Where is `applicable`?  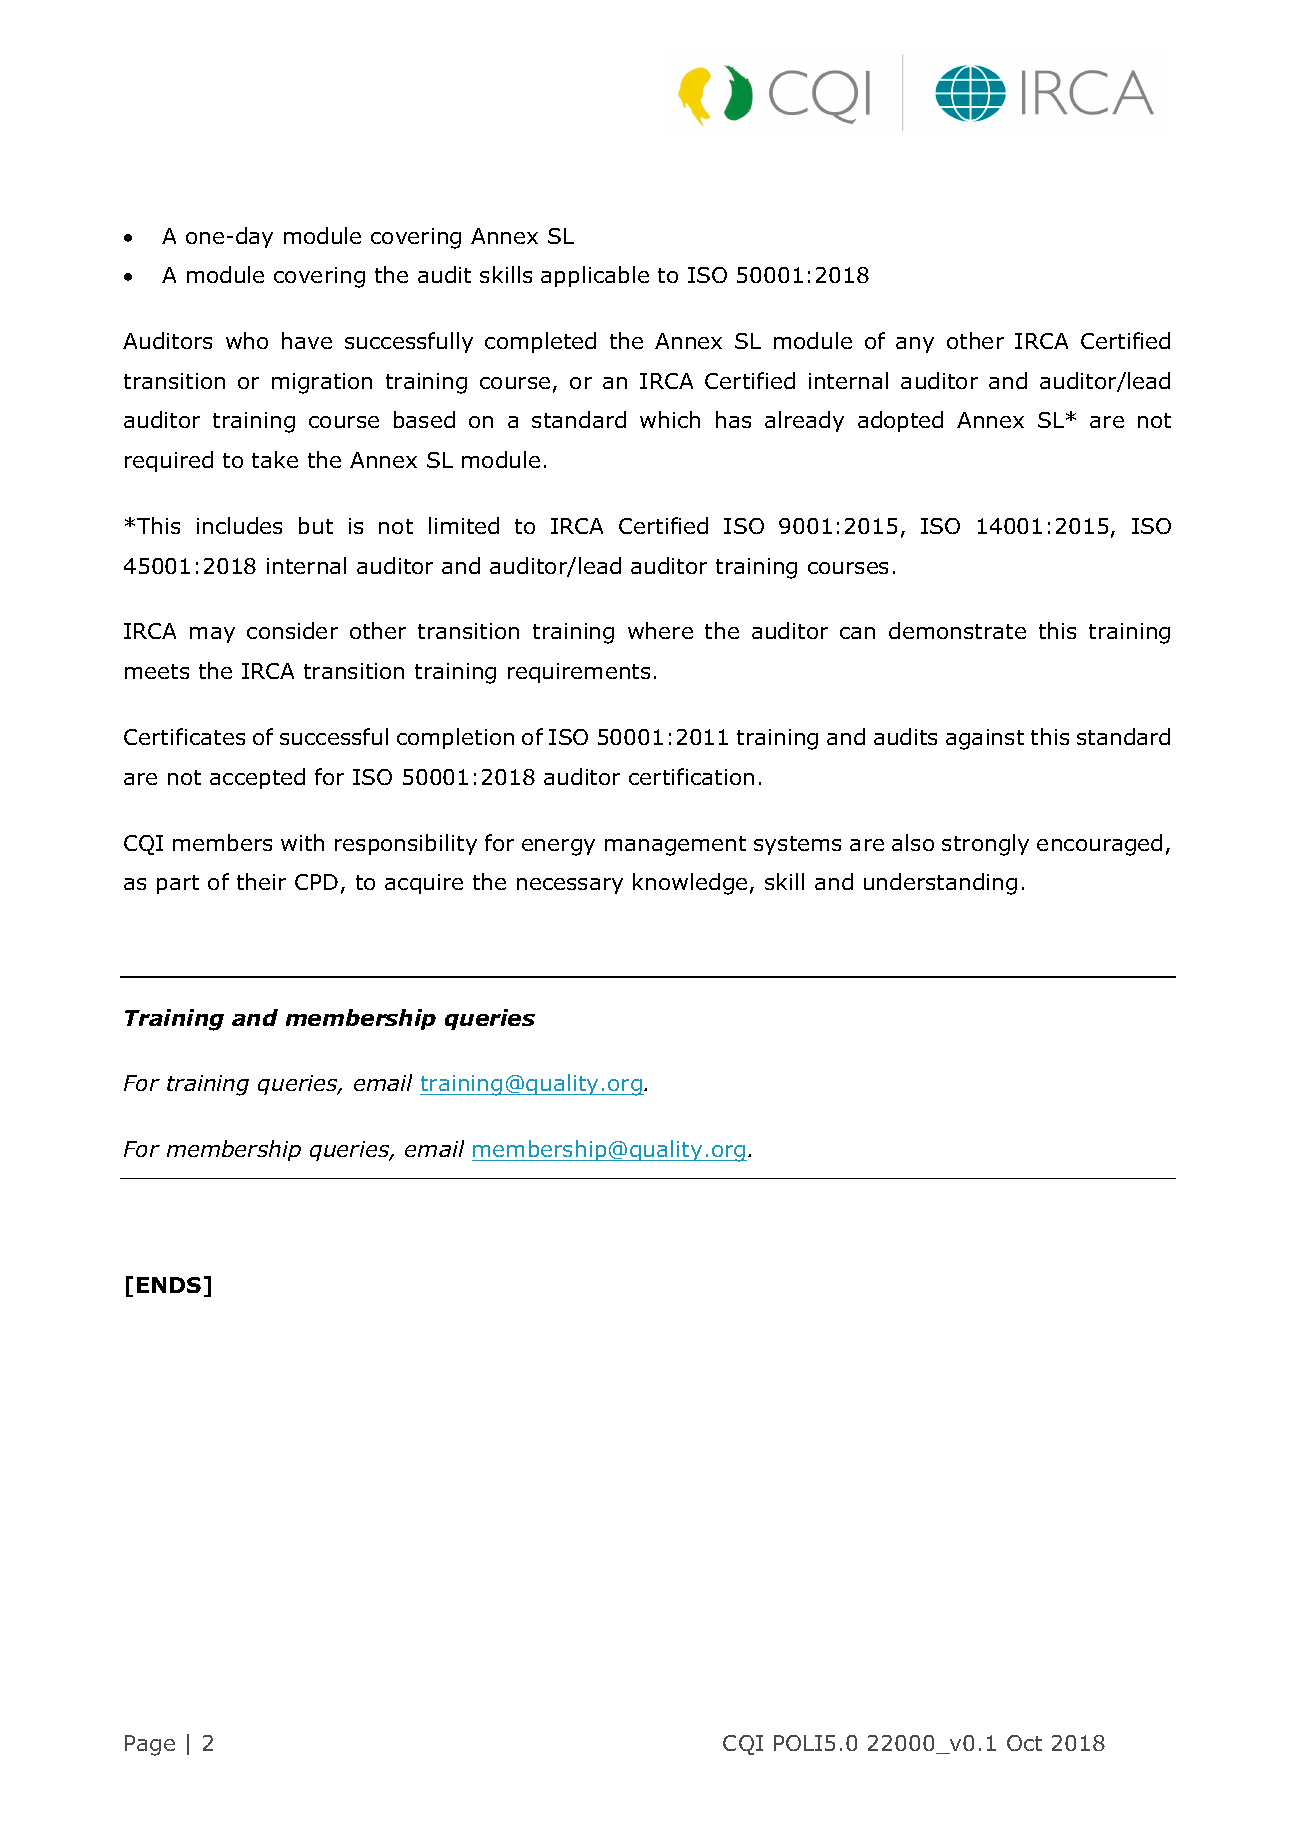 applicable is located at coordinates (595, 276).
